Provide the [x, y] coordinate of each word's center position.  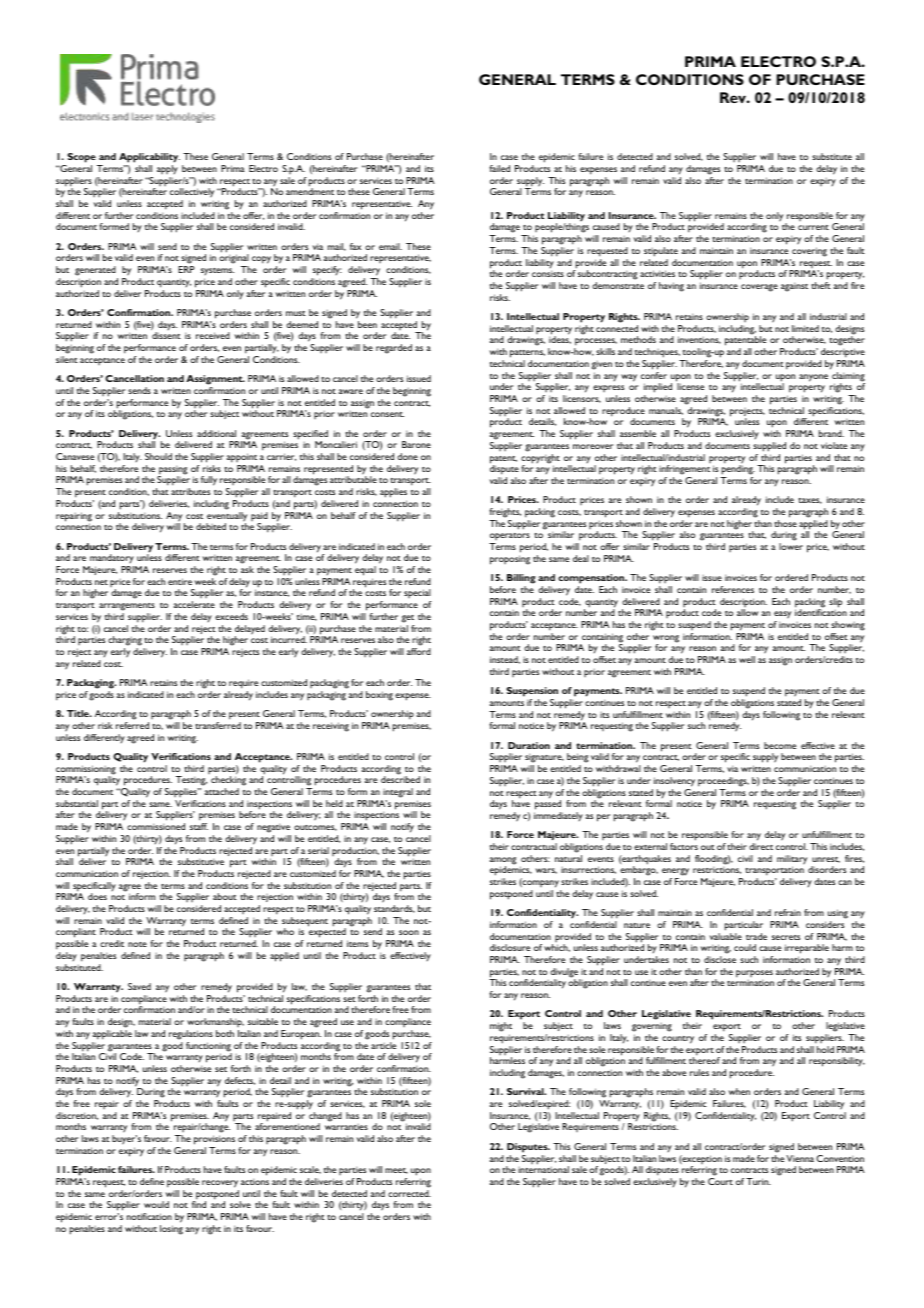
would [156, 1204]
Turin [758, 1181]
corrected [409, 1193]
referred [132, 725]
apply [167, 169]
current [813, 227]
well [747, 659]
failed [499, 168]
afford [419, 651]
